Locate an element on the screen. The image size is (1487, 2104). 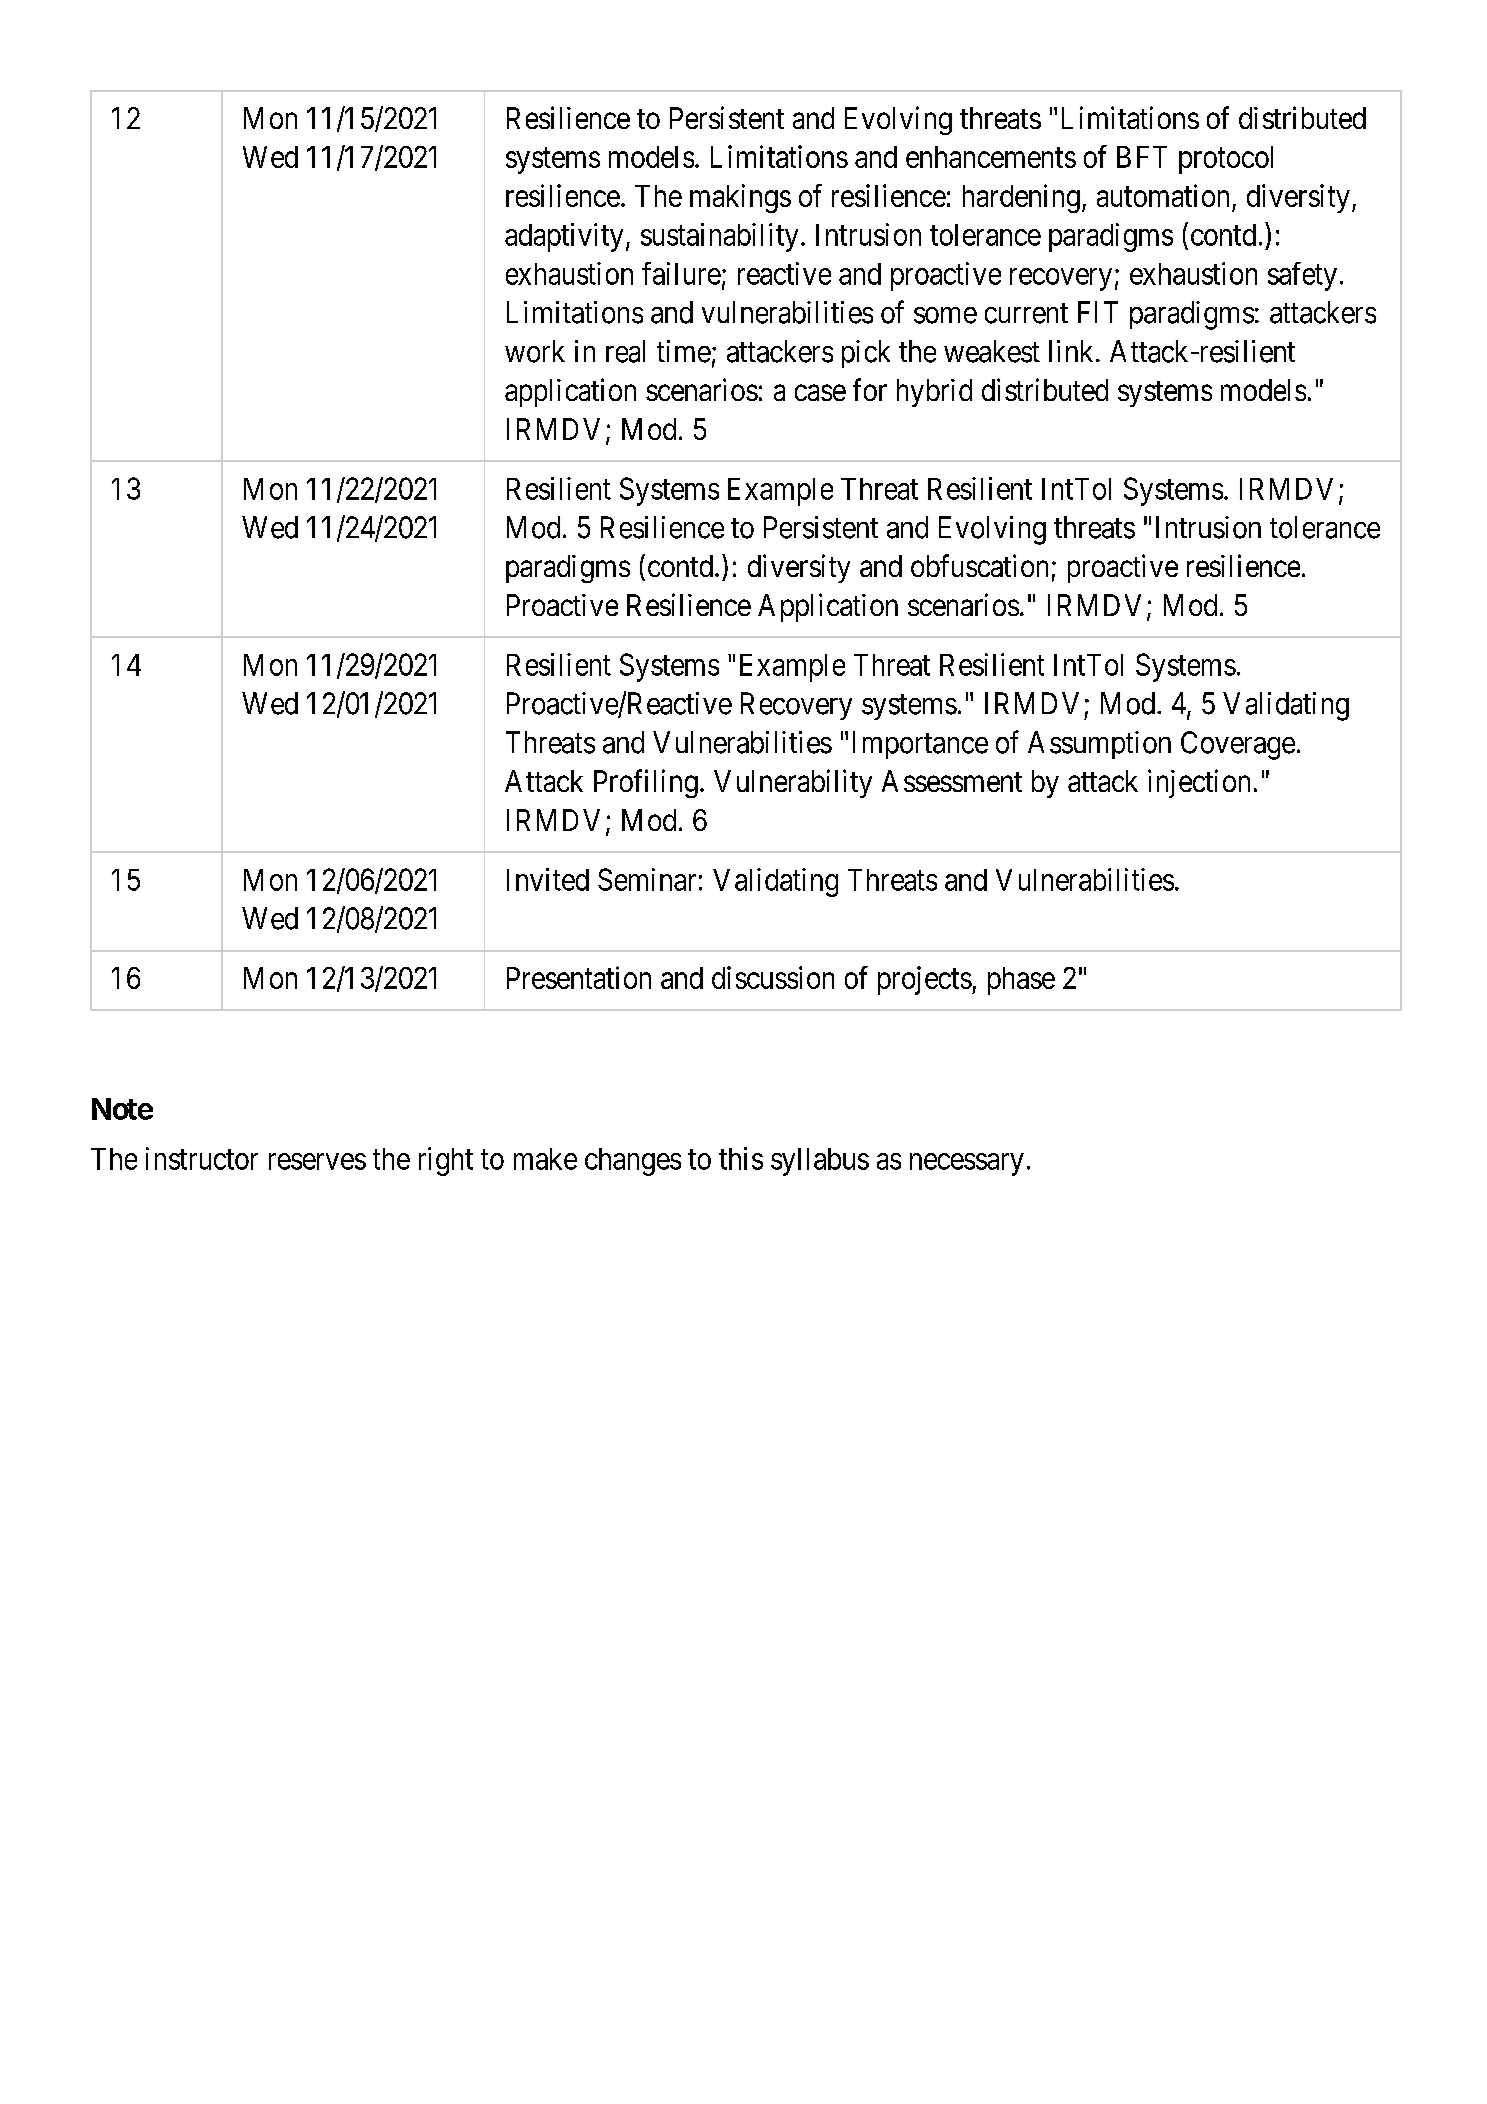
Invited is located at coordinates (548, 879).
